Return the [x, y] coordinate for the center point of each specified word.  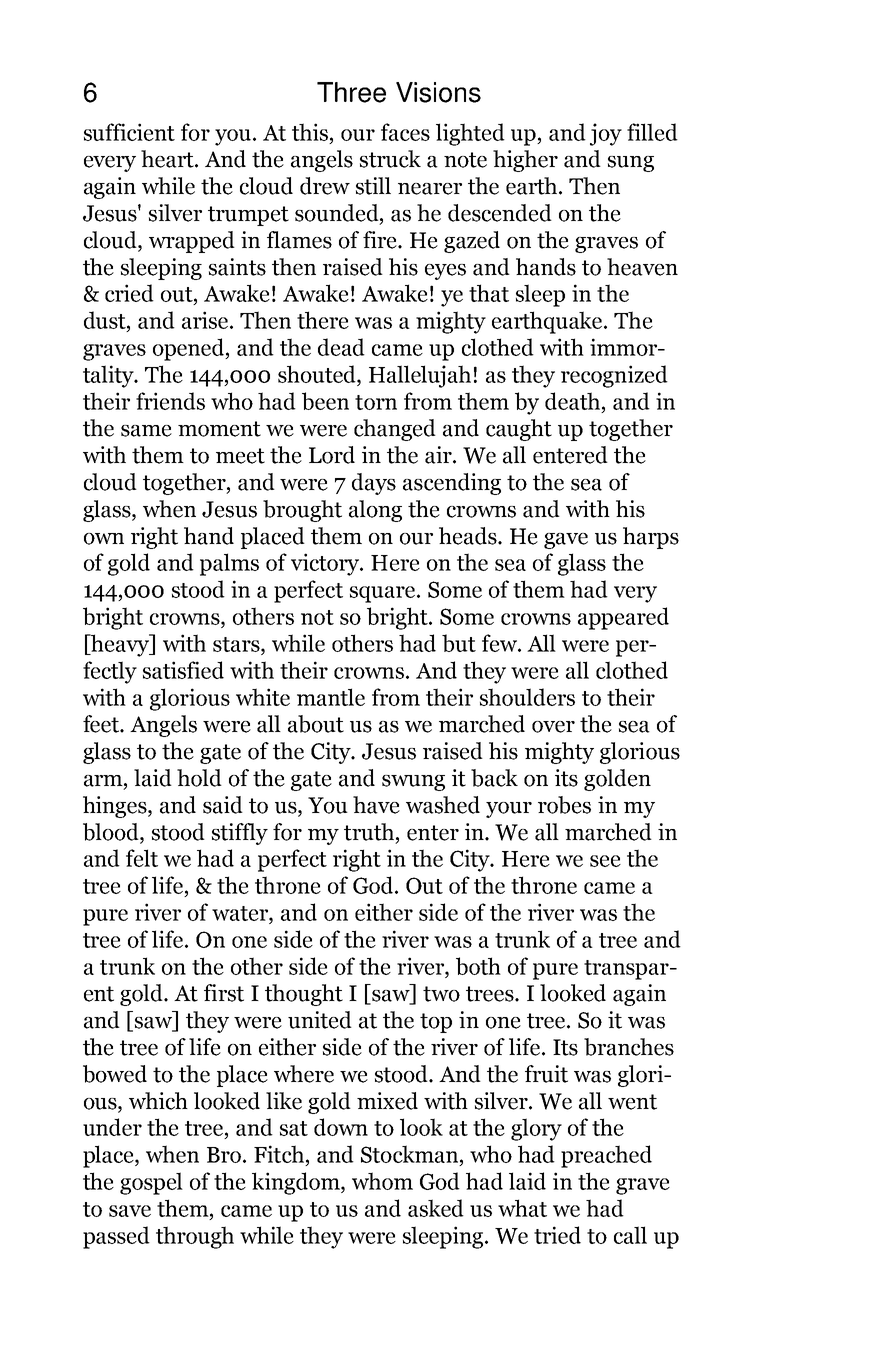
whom [382, 1181]
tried [557, 1235]
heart [168, 159]
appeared [623, 618]
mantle [331, 697]
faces [405, 132]
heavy [120, 645]
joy [606, 134]
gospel [151, 1183]
